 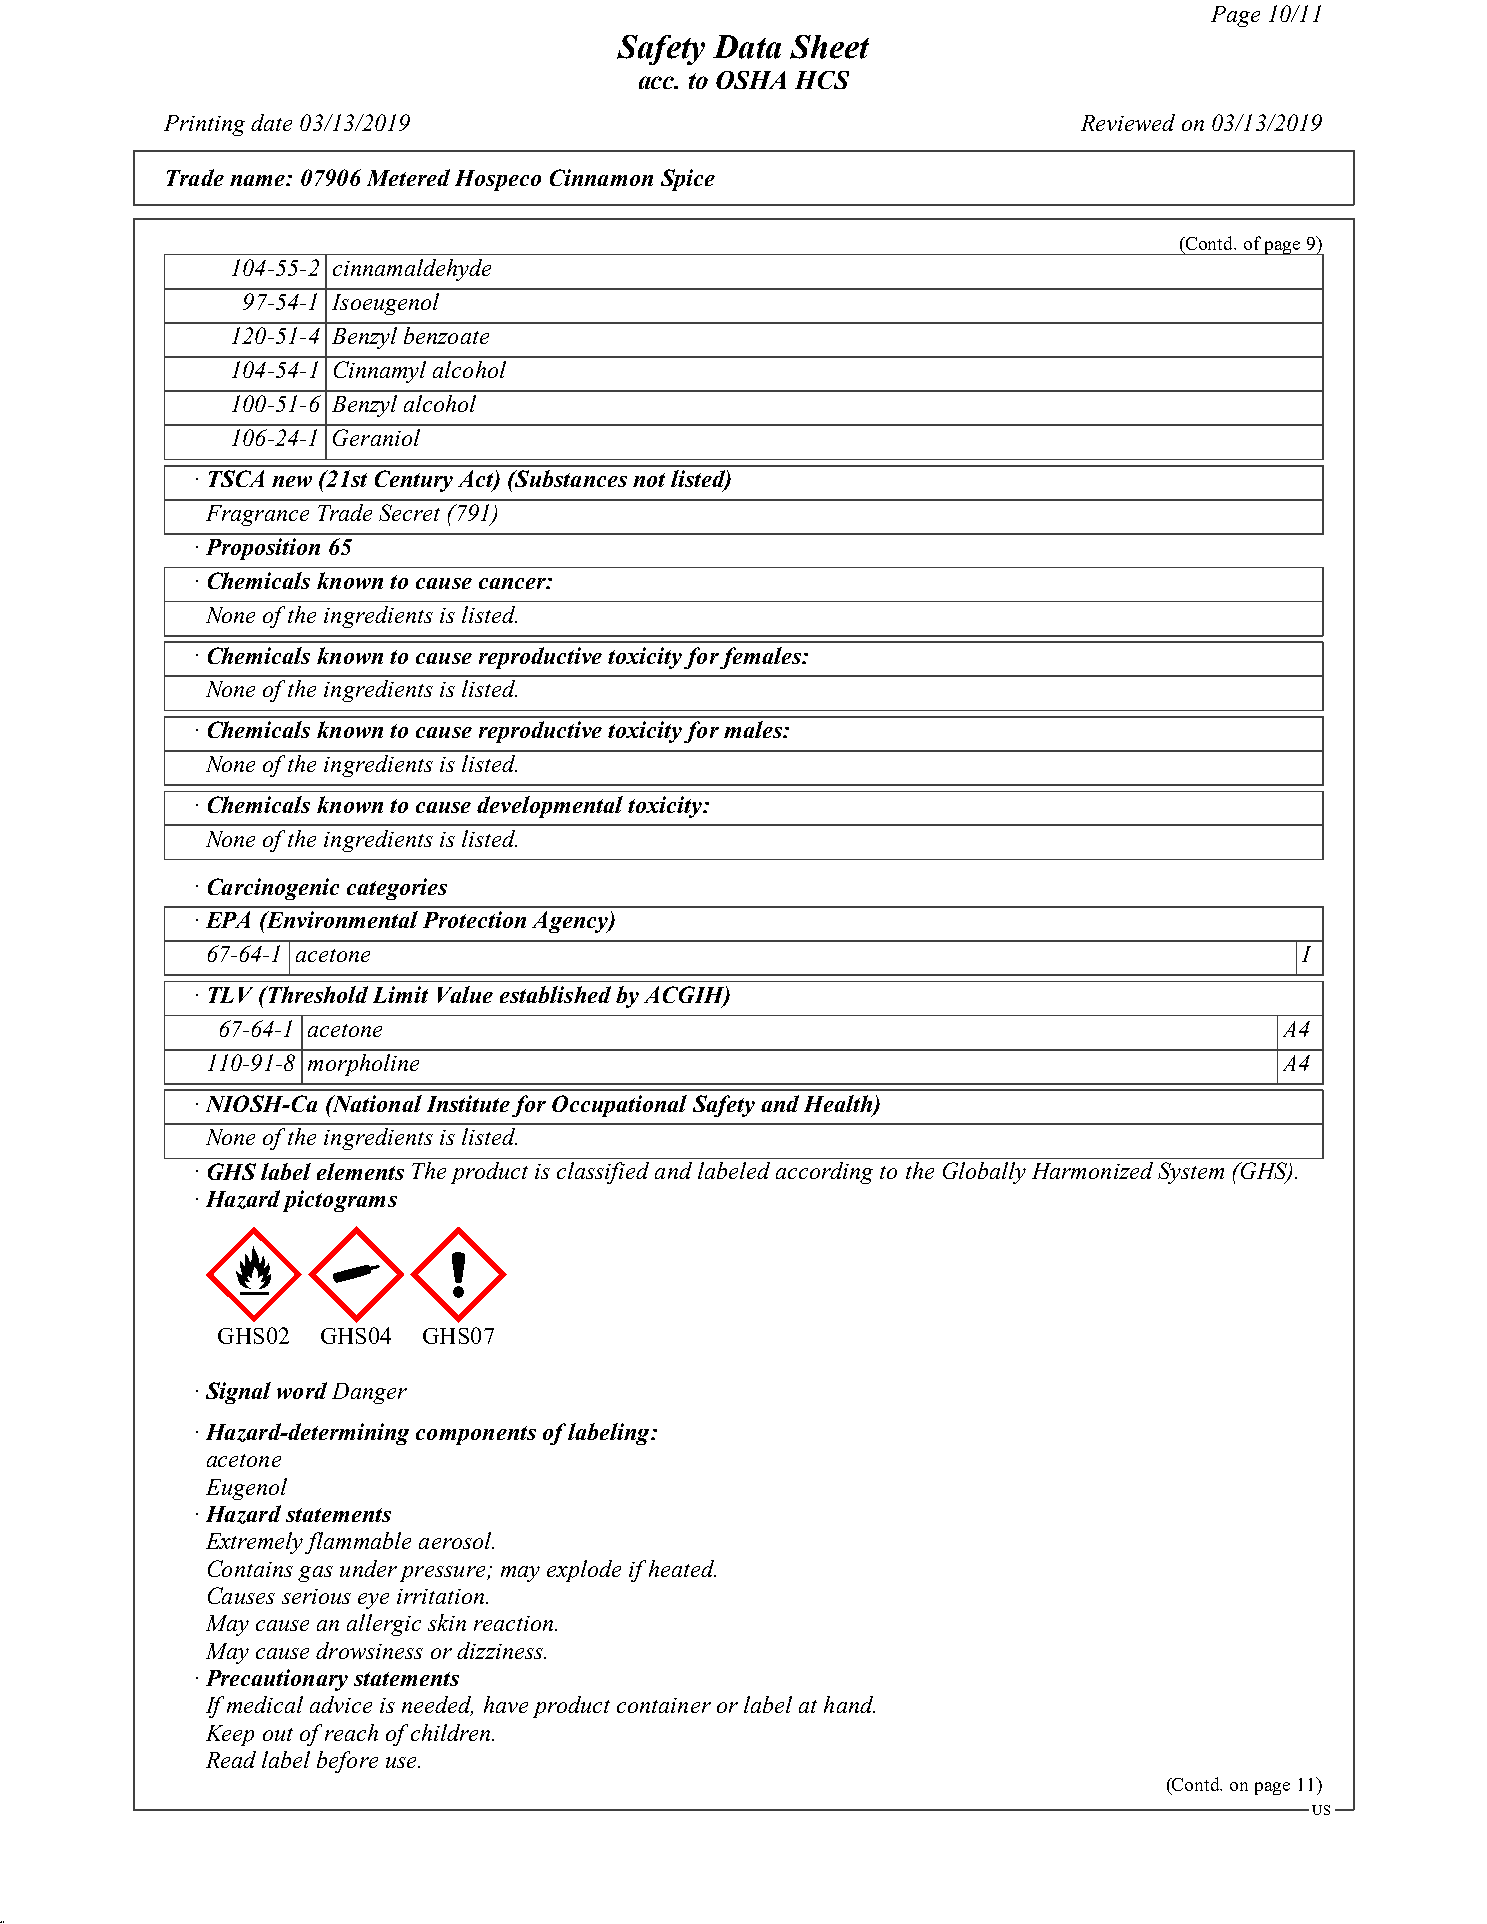 I want to click on OSHA, so click(x=751, y=80).
